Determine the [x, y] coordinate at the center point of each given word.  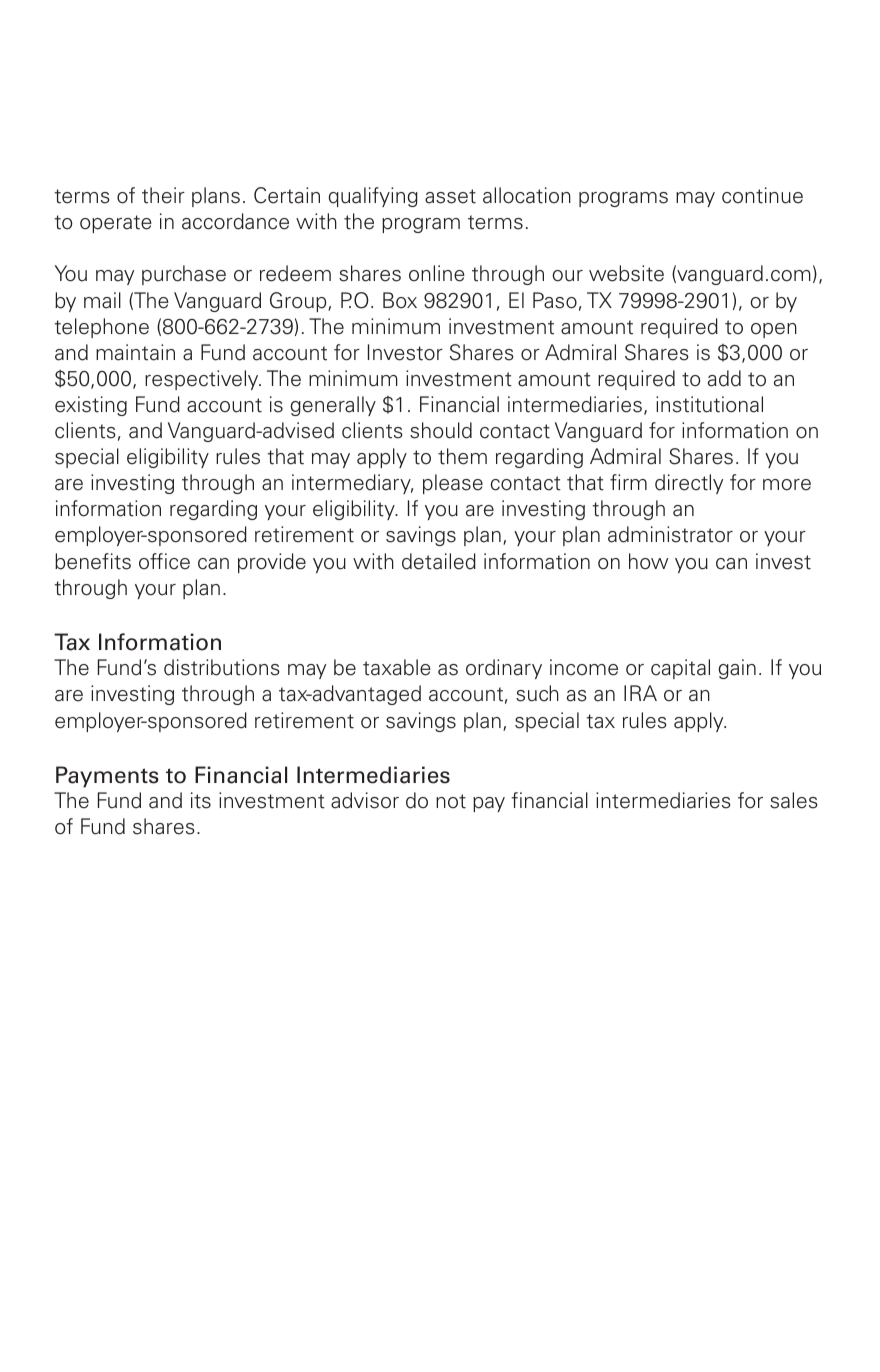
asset [450, 196]
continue [762, 195]
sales [794, 800]
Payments [107, 777]
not [451, 801]
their [163, 195]
